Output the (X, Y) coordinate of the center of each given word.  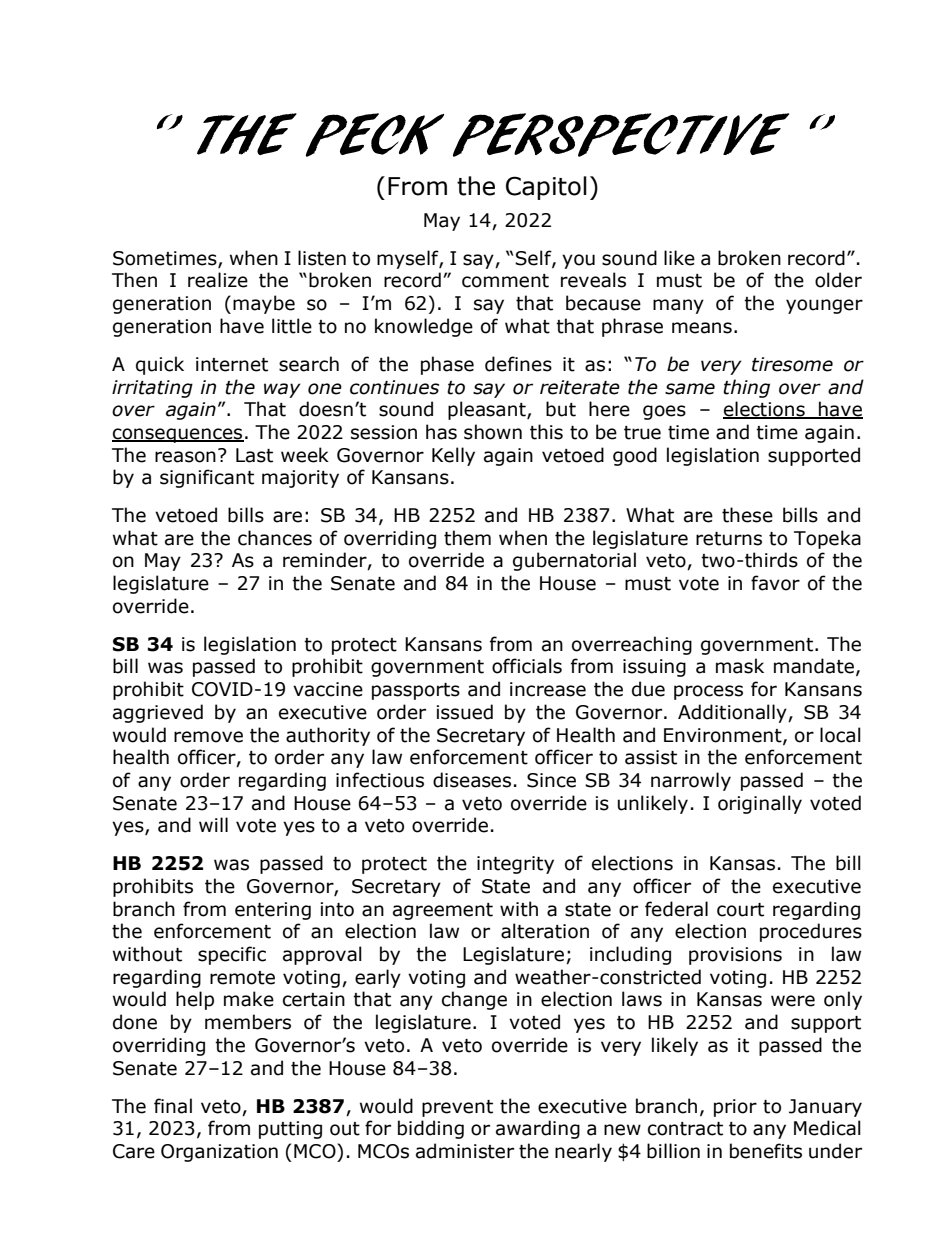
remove (208, 737)
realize (218, 280)
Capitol (546, 188)
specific (232, 955)
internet (232, 364)
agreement (443, 911)
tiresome (792, 364)
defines (518, 364)
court (740, 910)
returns (729, 539)
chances (275, 538)
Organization (219, 1153)
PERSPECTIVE (621, 135)
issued (464, 712)
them (467, 538)
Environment (724, 736)
